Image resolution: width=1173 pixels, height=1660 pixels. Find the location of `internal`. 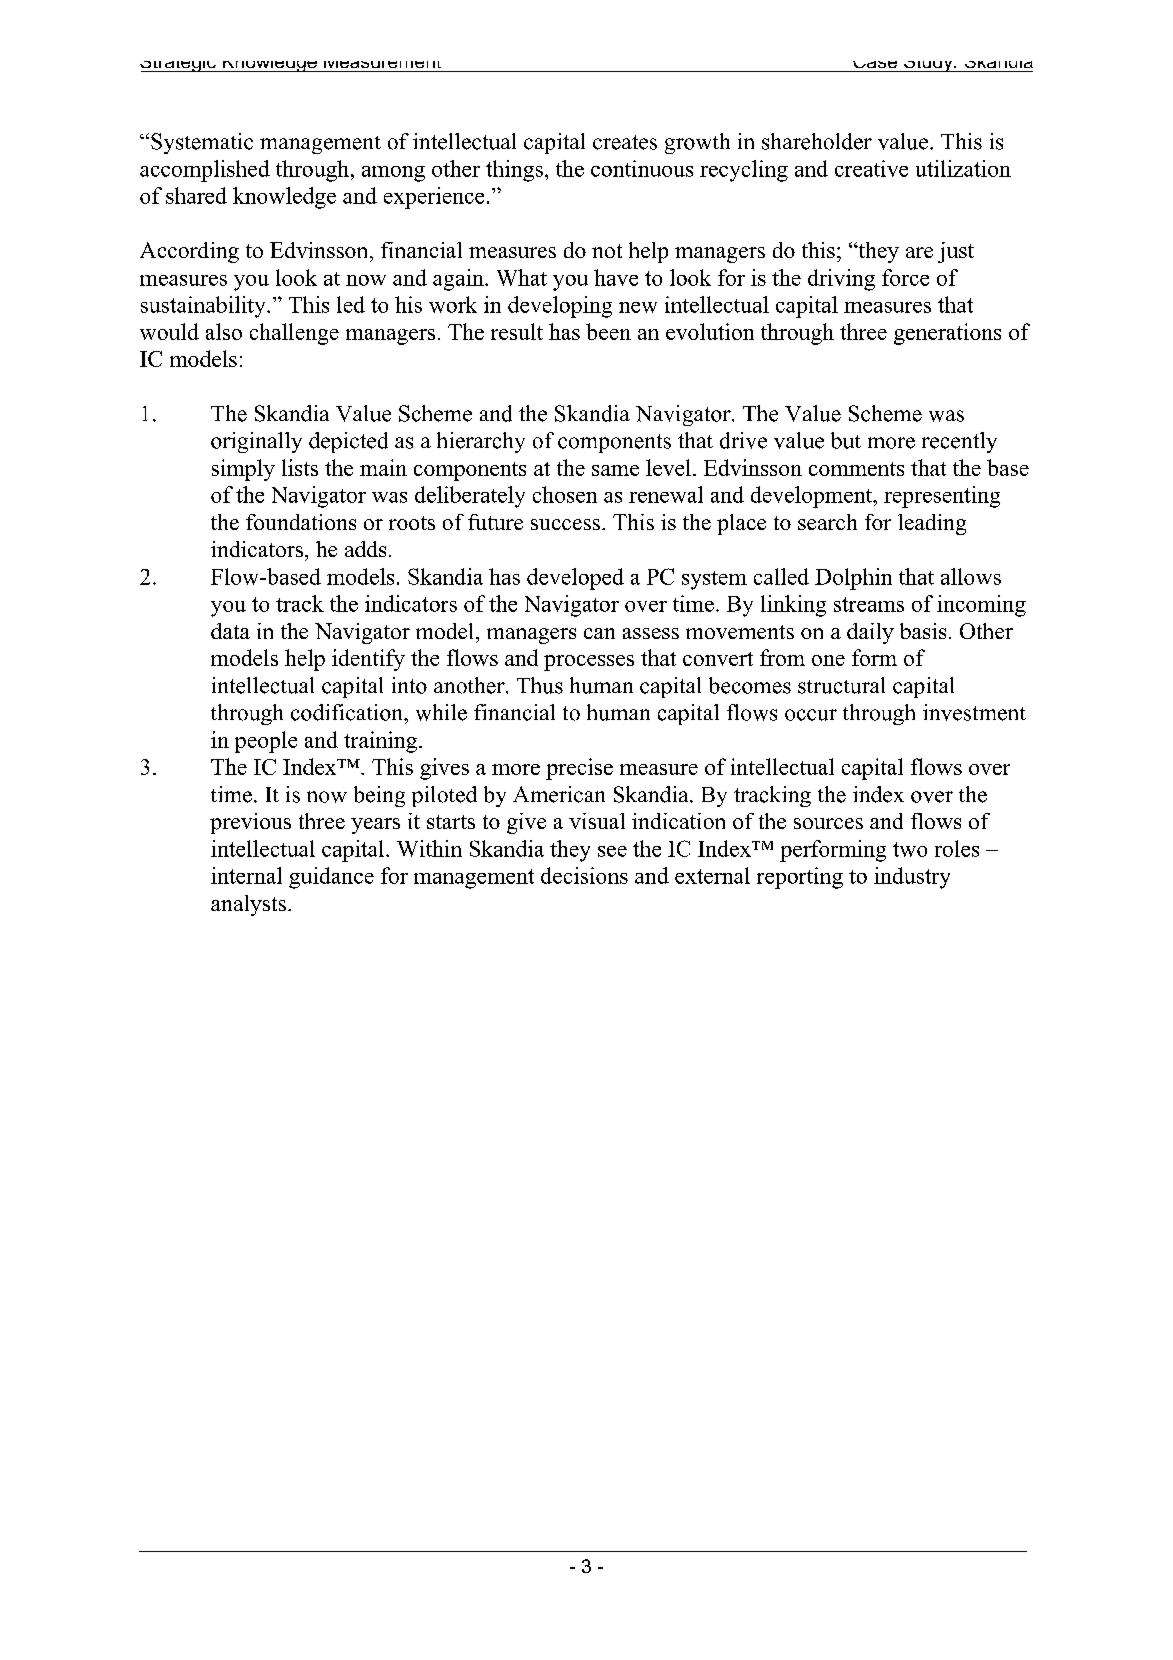

internal is located at coordinates (246, 875).
